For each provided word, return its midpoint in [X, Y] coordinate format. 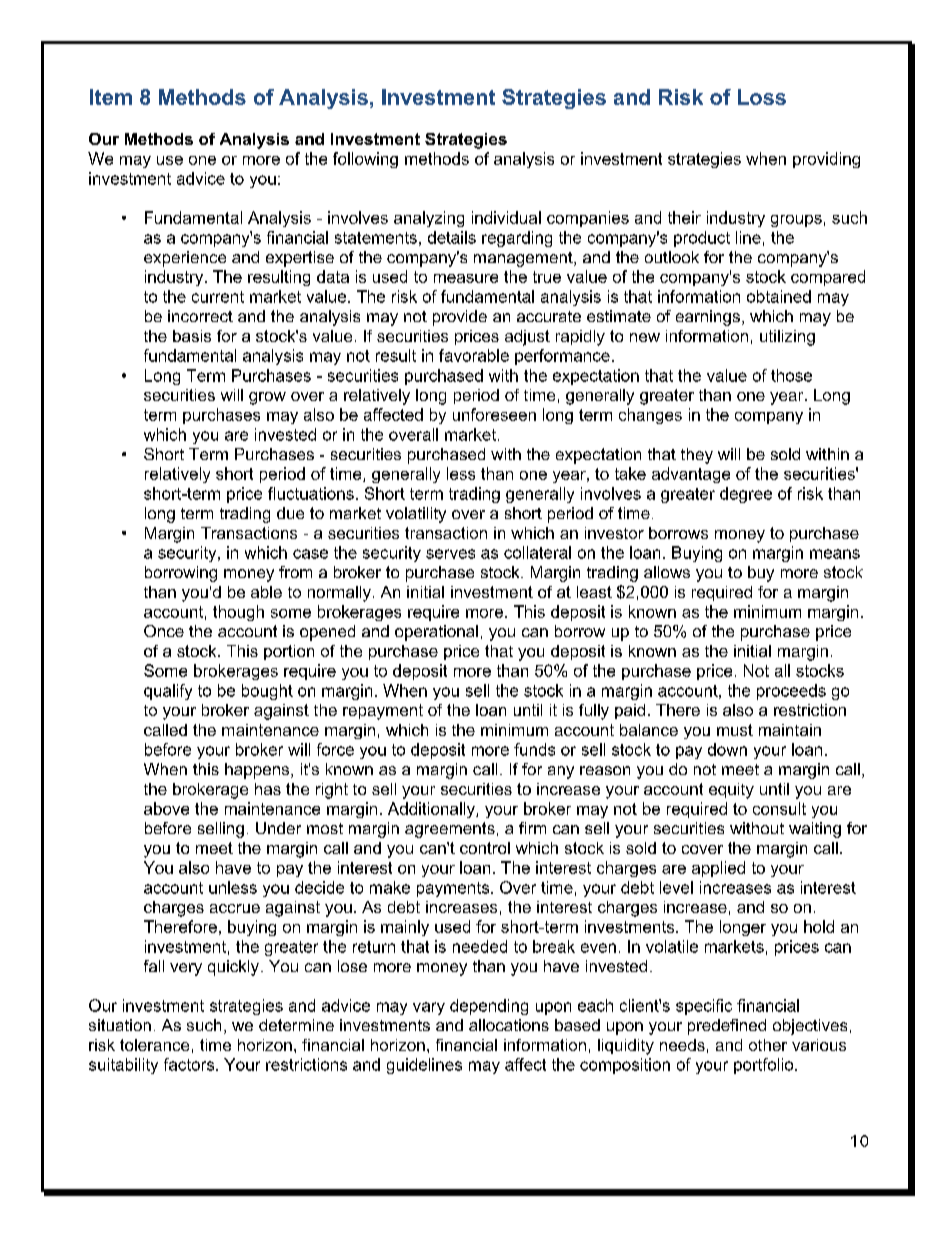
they [697, 456]
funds [534, 749]
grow [267, 398]
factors [190, 1064]
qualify [168, 692]
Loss [762, 97]
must [735, 730]
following [365, 160]
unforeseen [494, 414]
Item [111, 97]
